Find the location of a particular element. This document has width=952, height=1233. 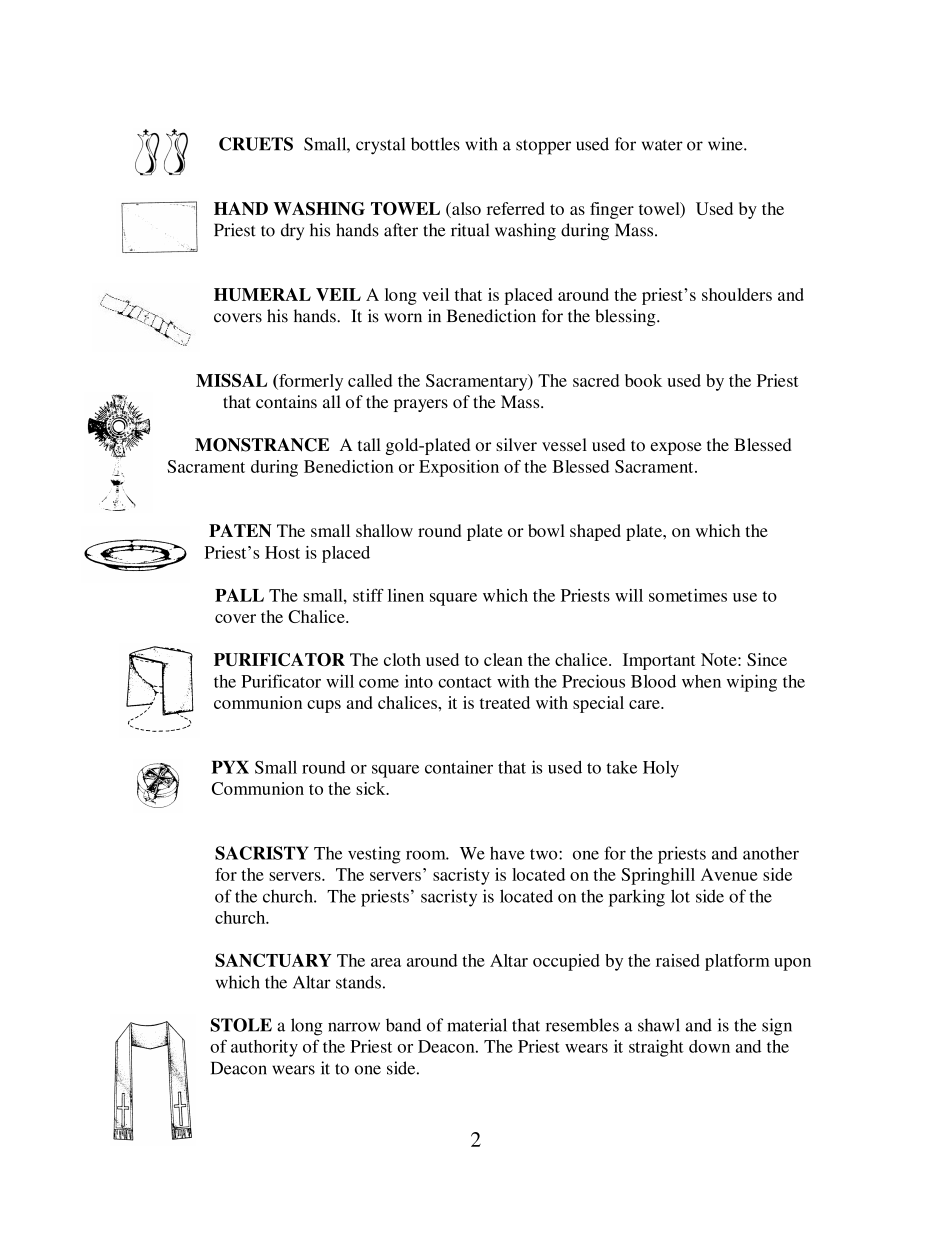

Avenue is located at coordinates (729, 874).
